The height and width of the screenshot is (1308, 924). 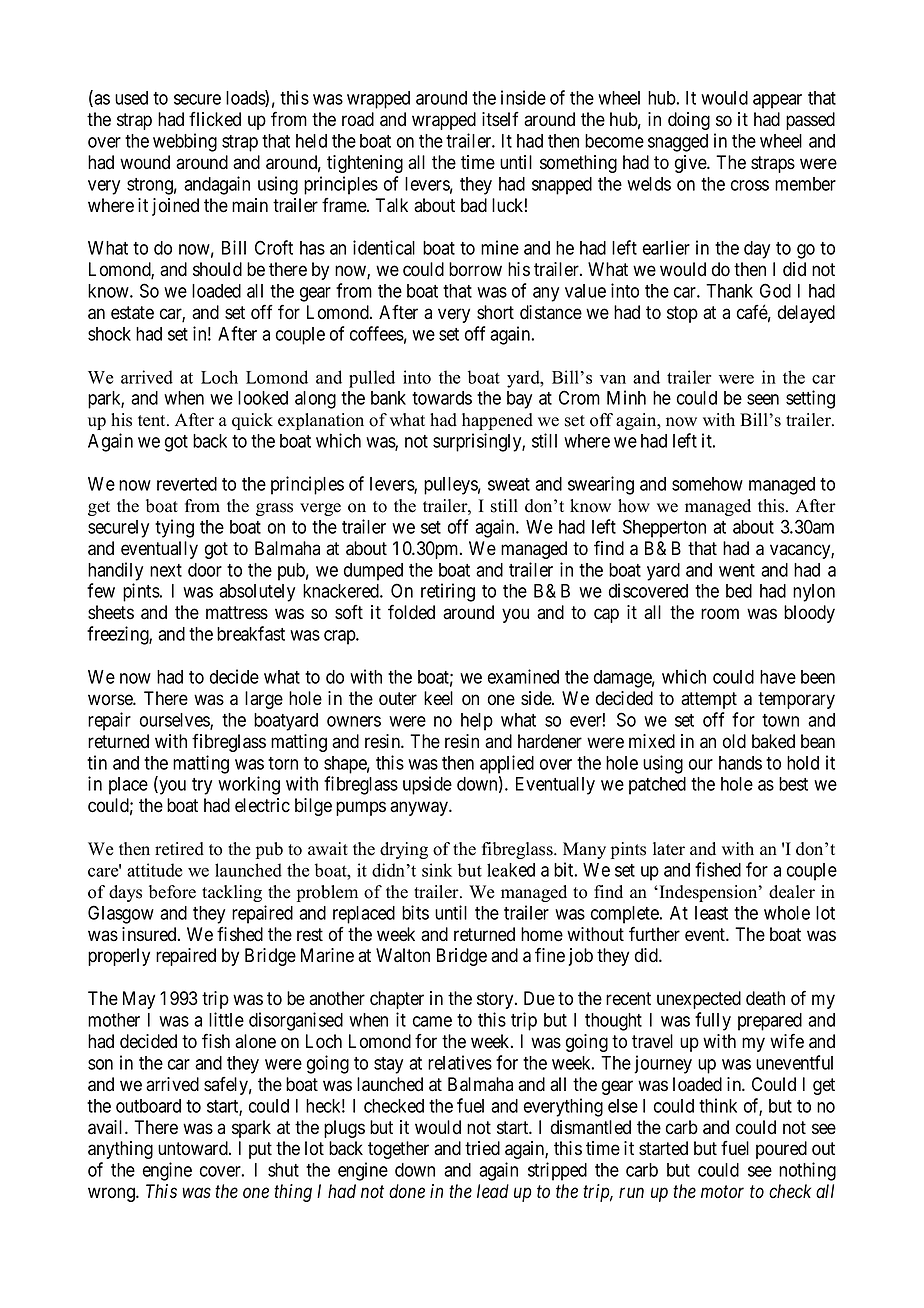 What do you see at coordinates (179, 849) in the screenshot?
I see `retired` at bounding box center [179, 849].
